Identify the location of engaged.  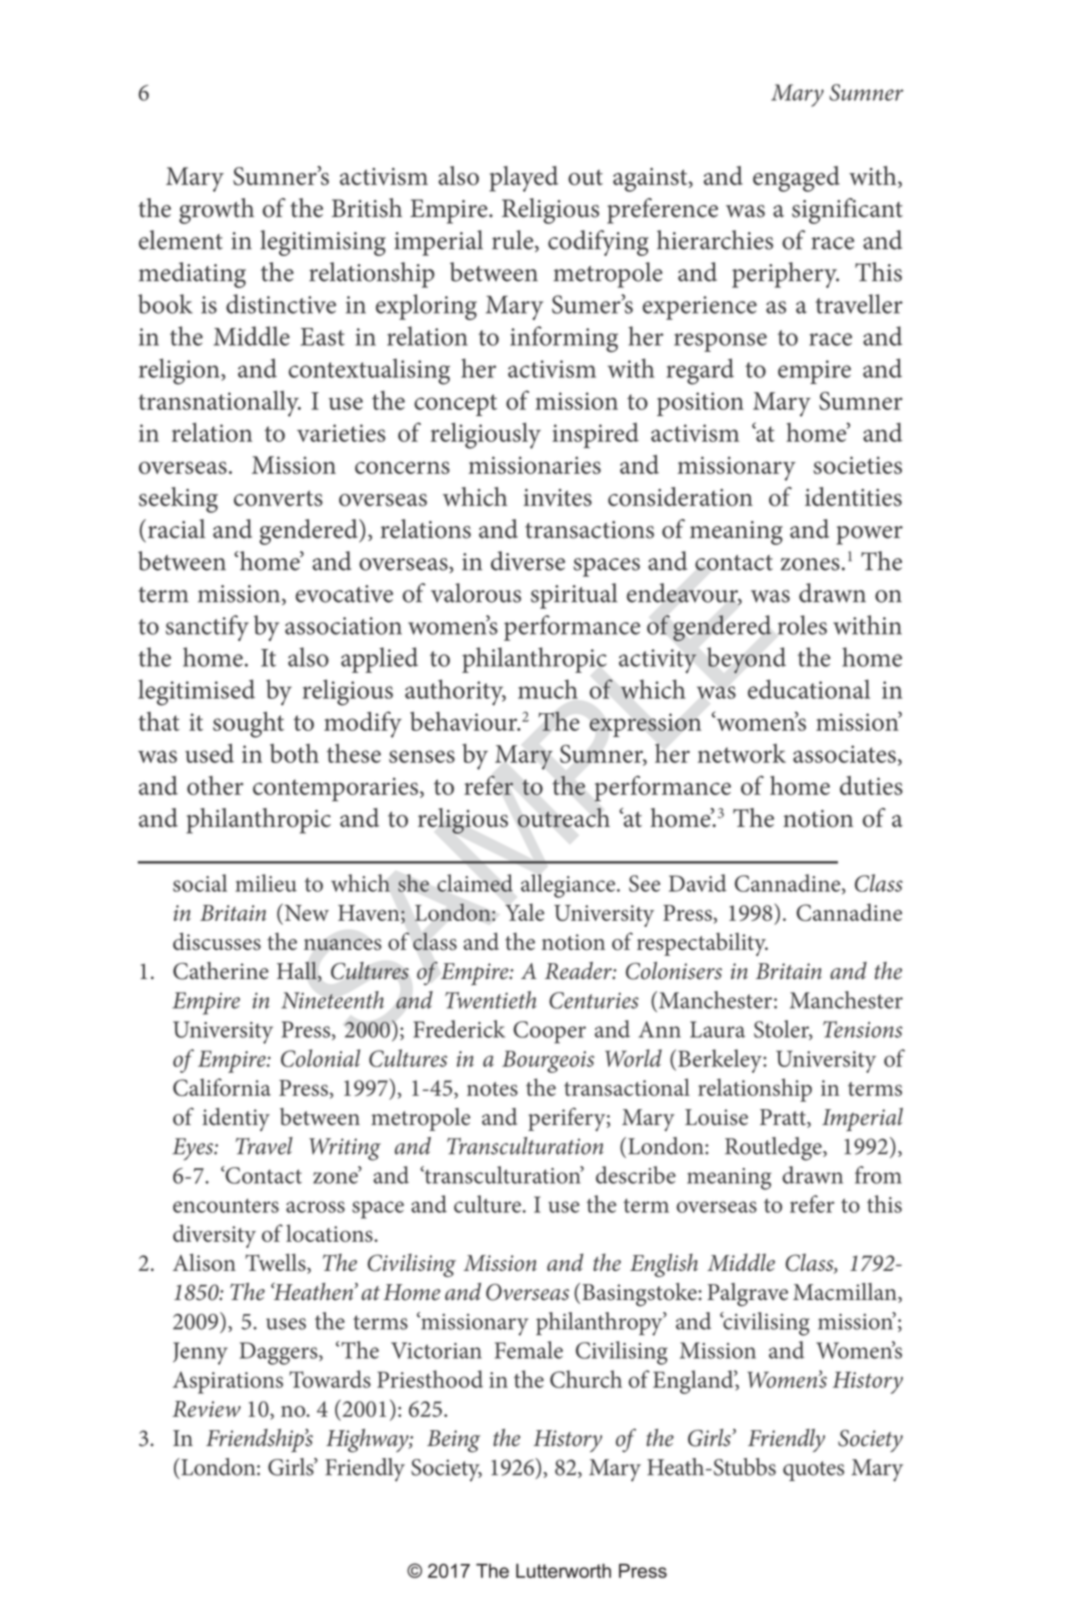
(796, 179).
